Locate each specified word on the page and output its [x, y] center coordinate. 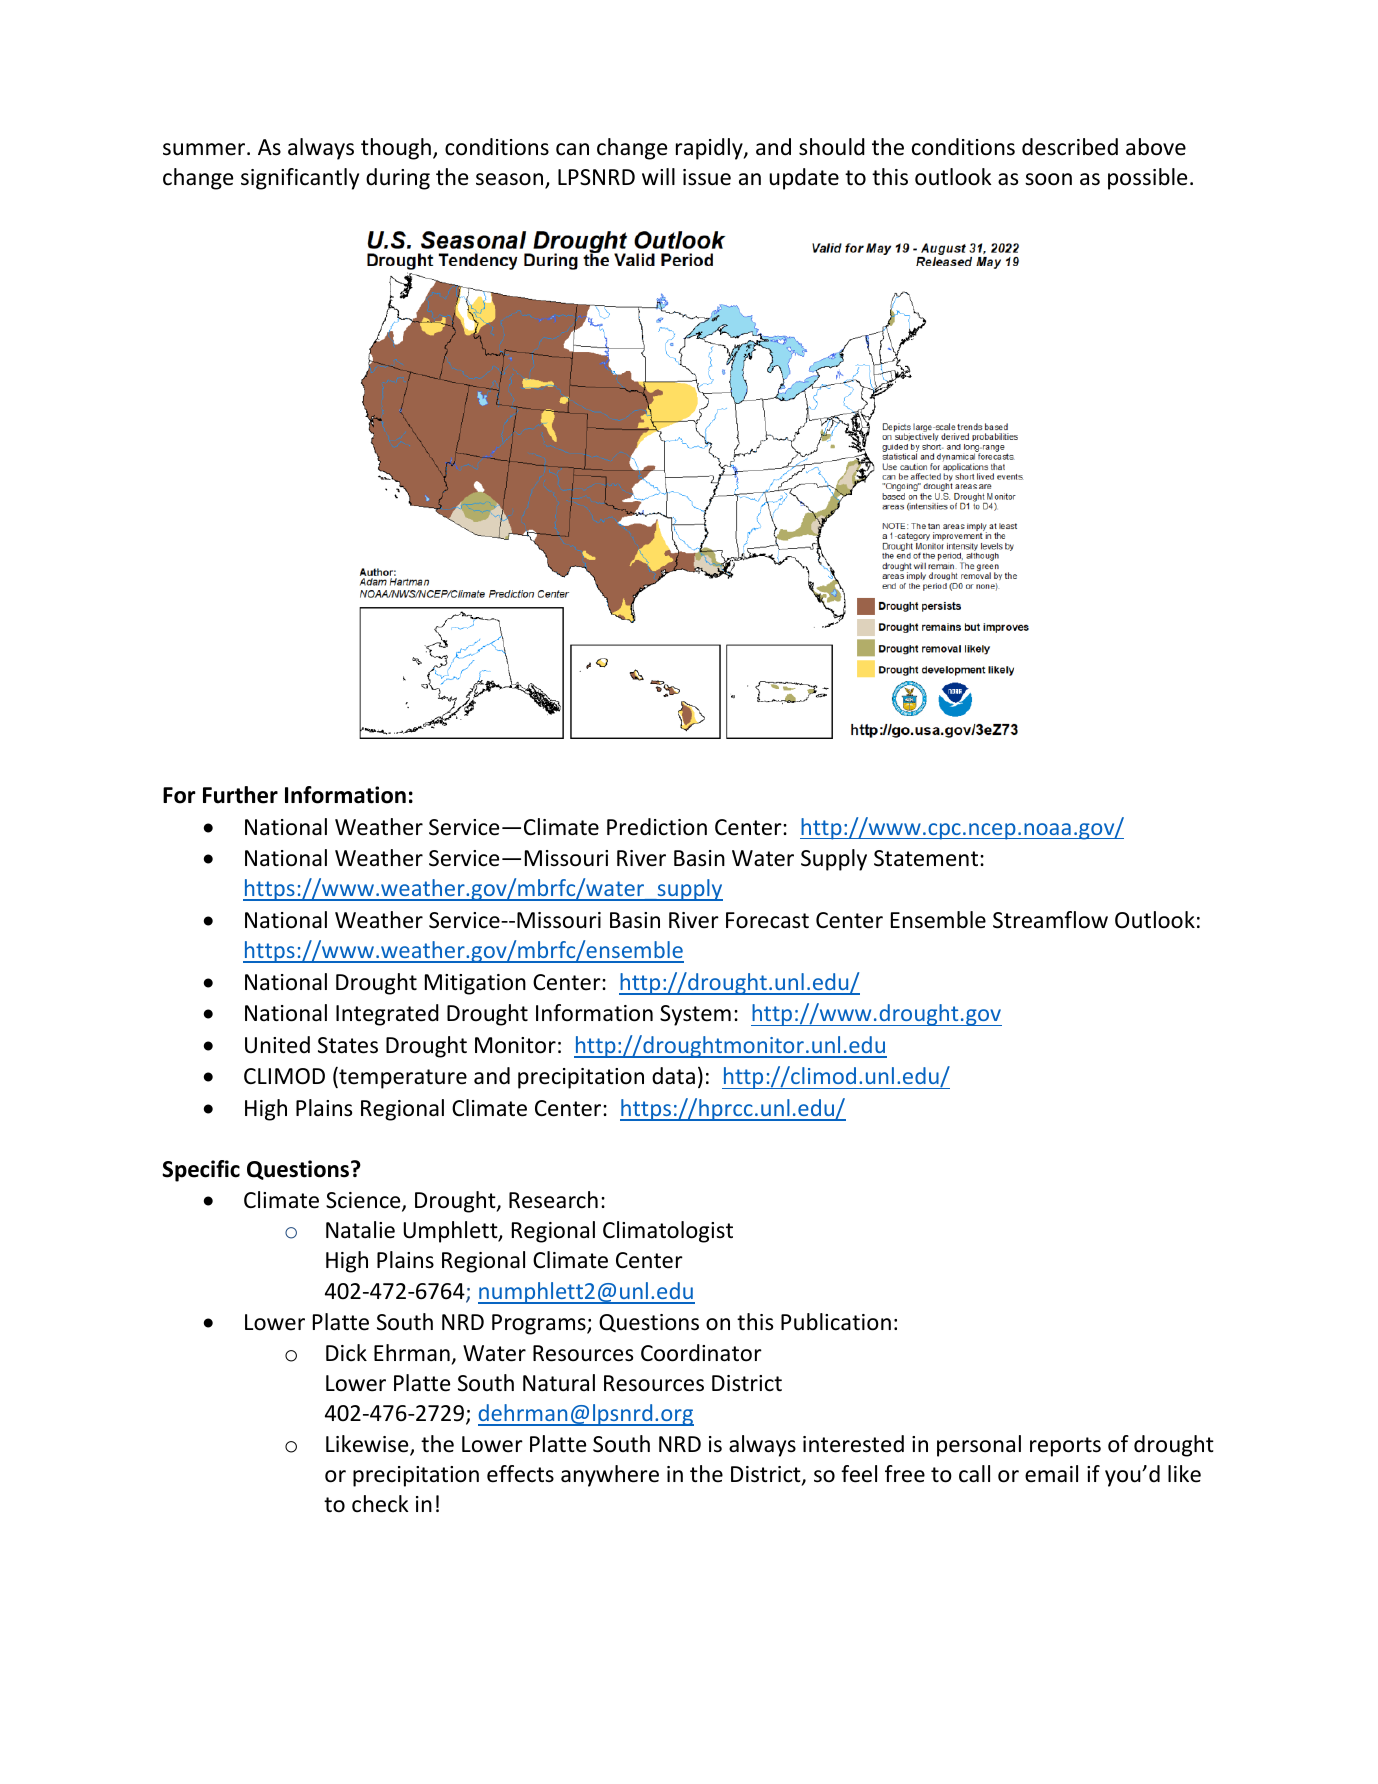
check [380, 1504]
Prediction [657, 827]
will [658, 176]
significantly [300, 179]
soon [1048, 179]
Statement [927, 858]
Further [240, 795]
